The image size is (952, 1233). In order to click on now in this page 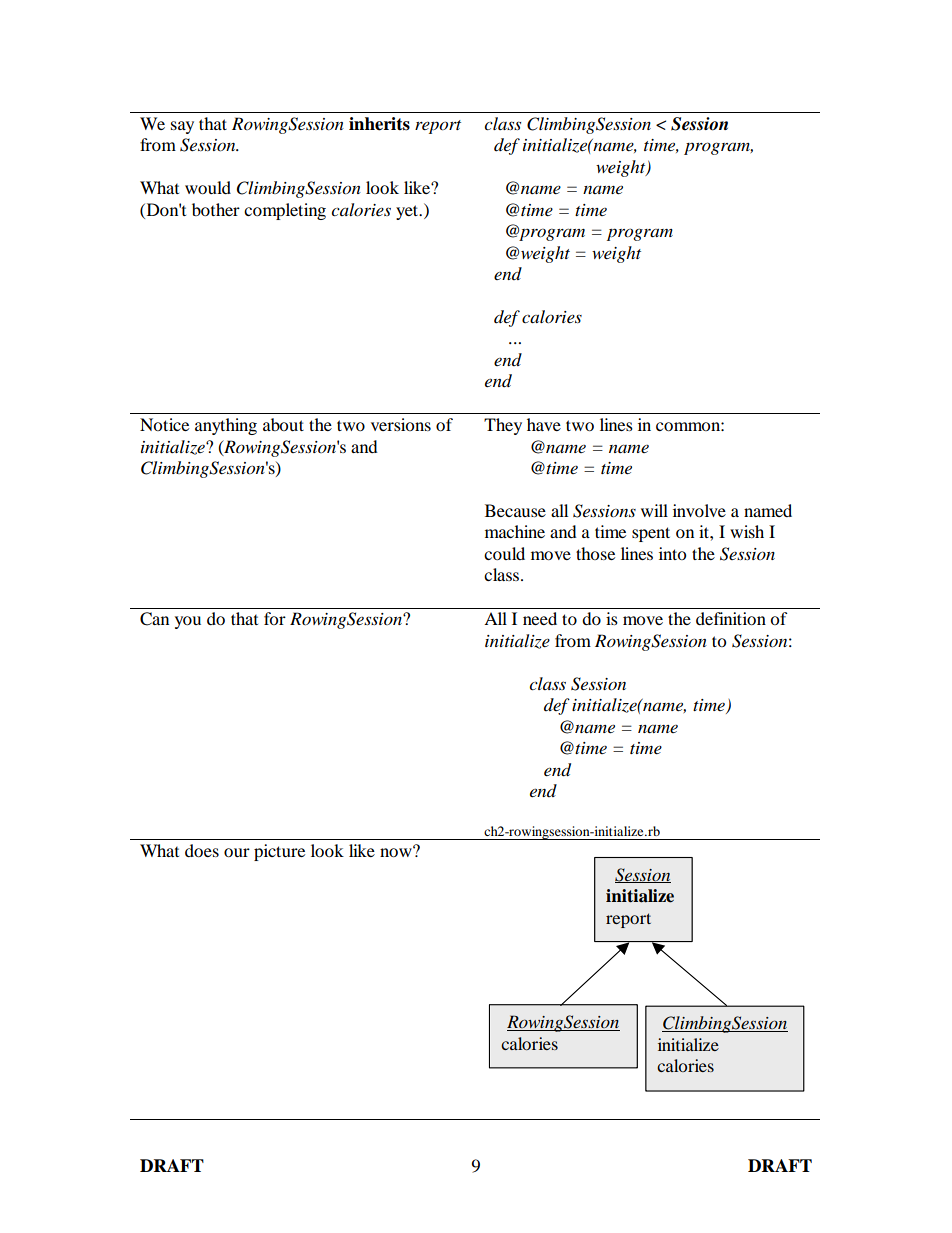, I will do `click(397, 851)`.
